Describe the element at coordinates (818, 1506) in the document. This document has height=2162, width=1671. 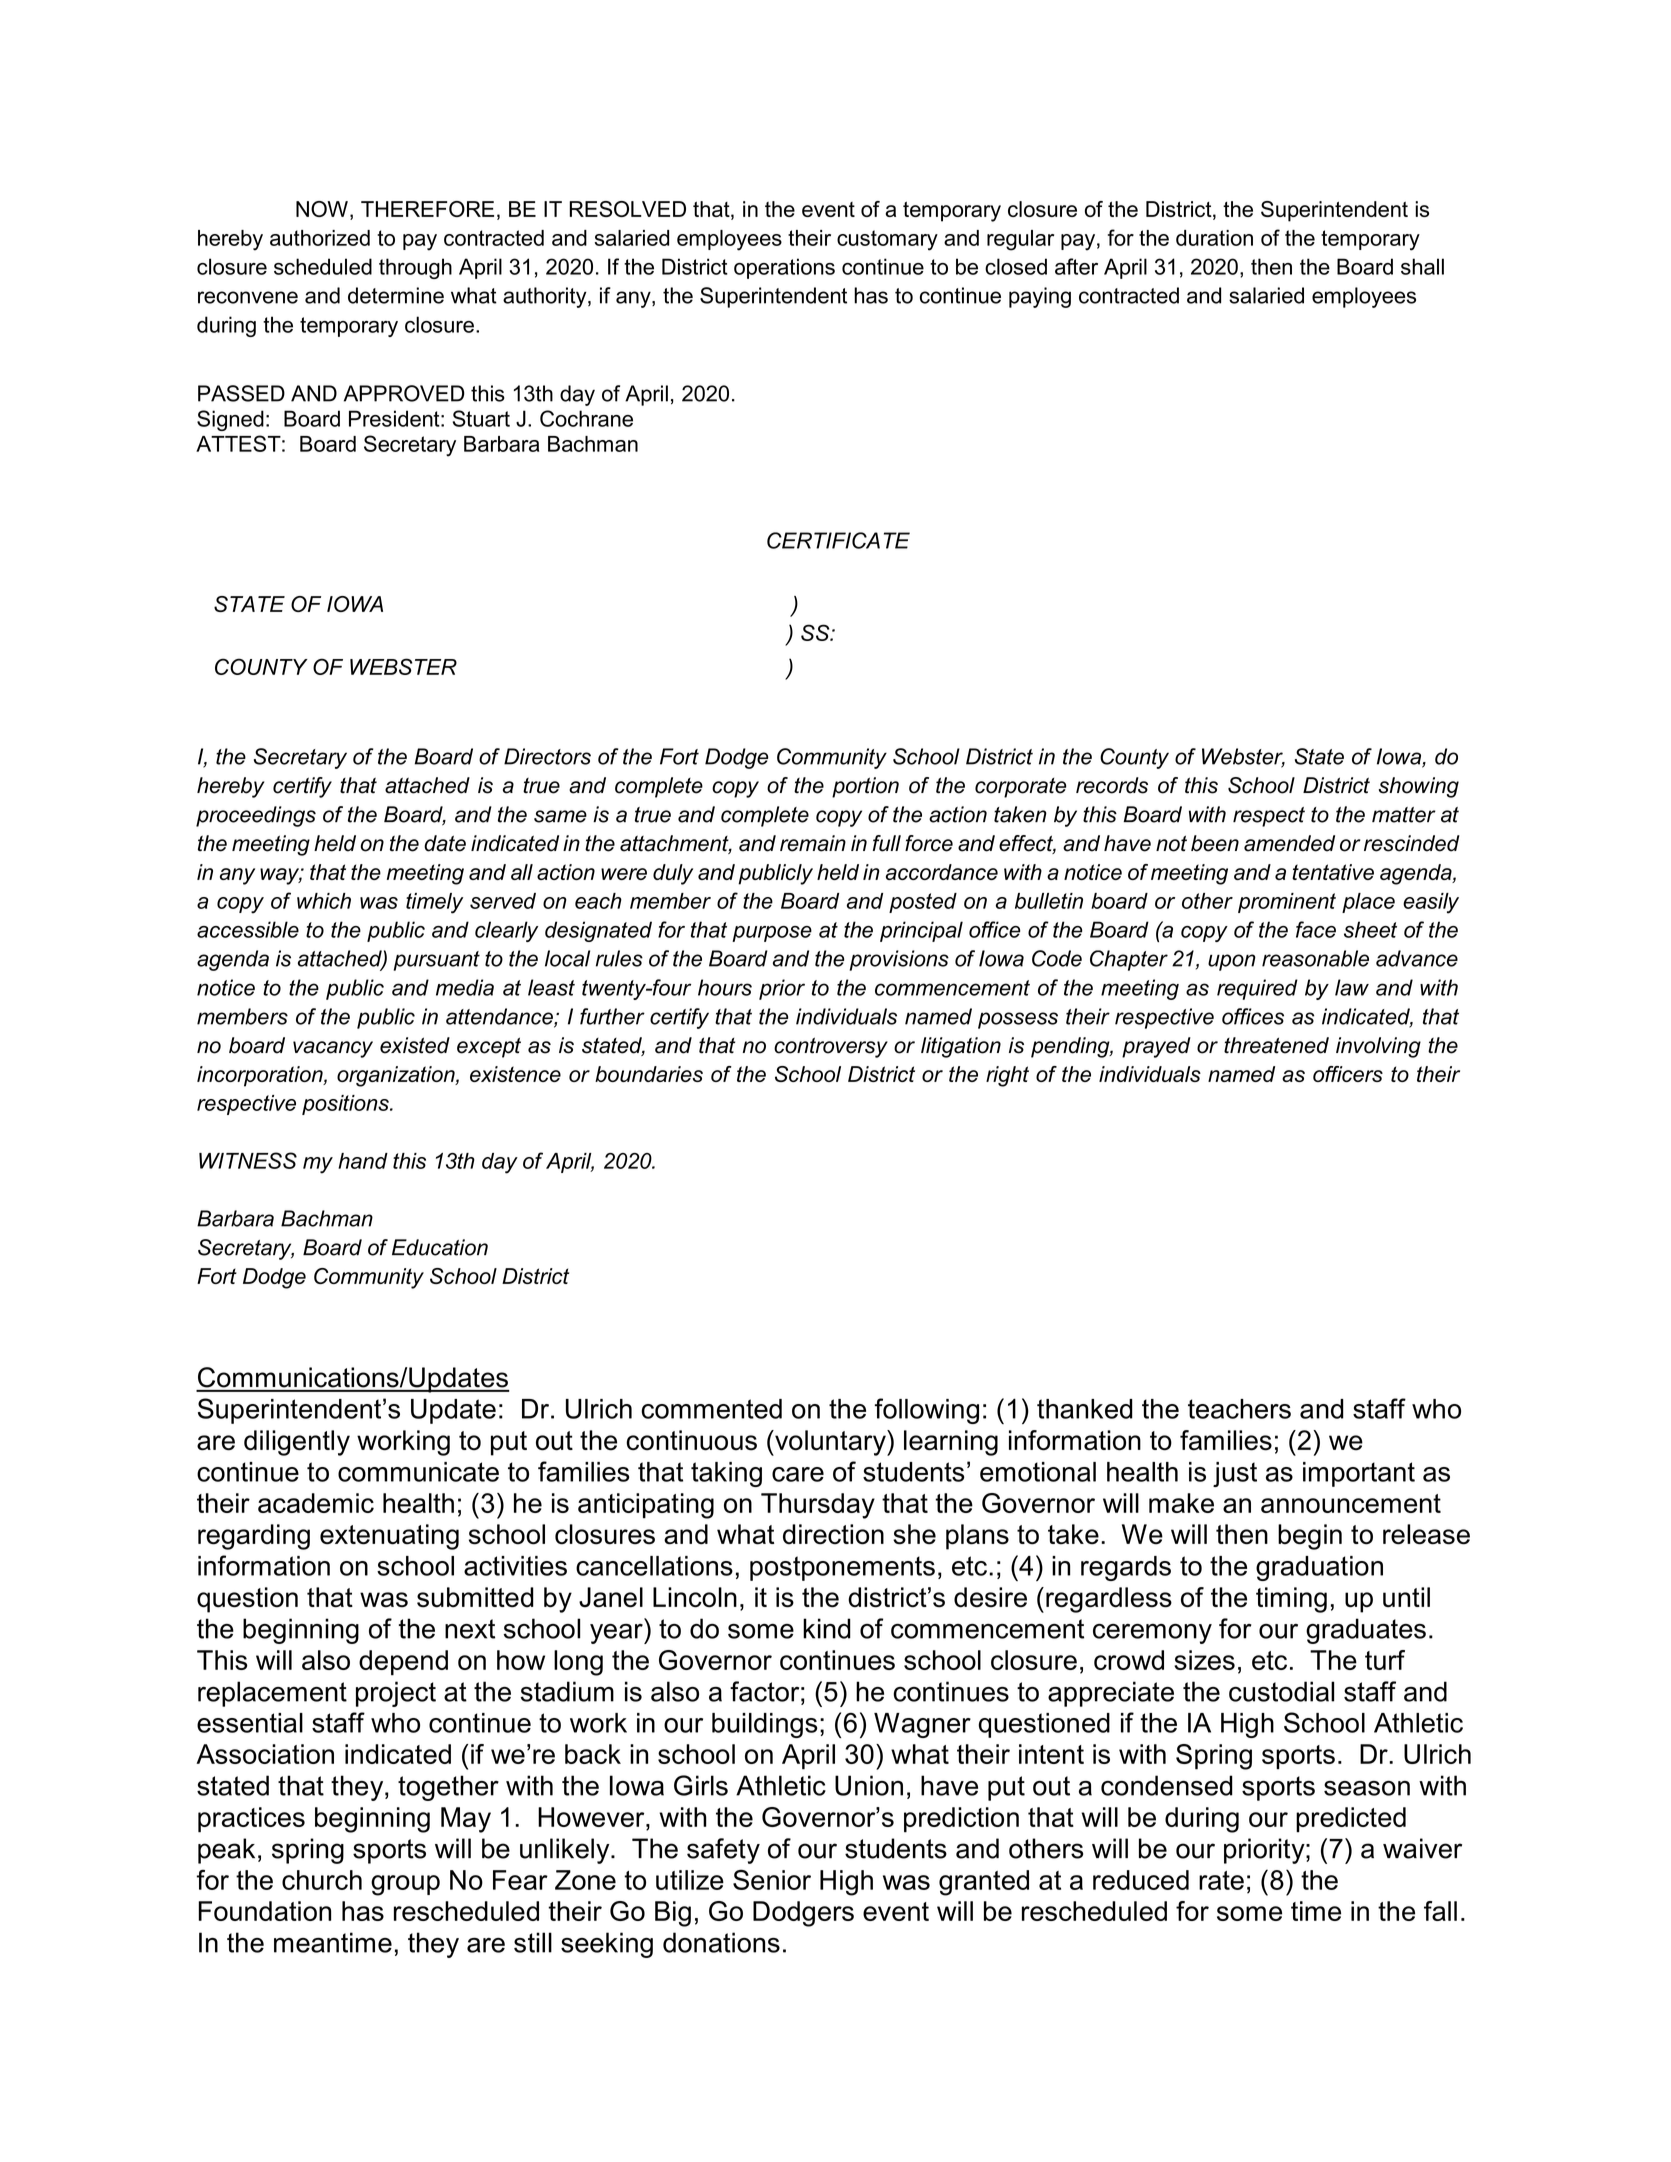
I see `Thursday` at that location.
